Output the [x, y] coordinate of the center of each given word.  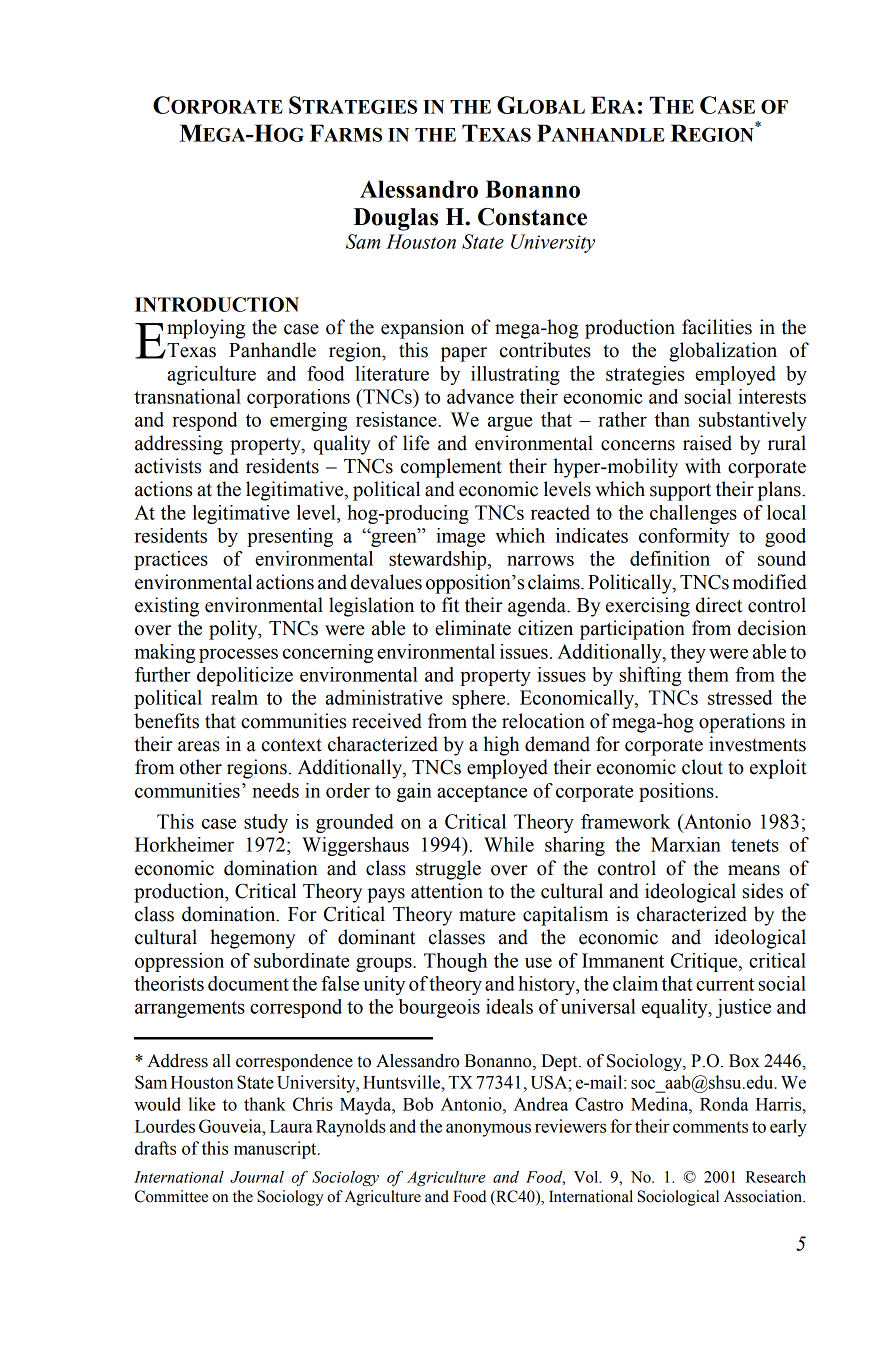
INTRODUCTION [217, 304]
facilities [717, 327]
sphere [480, 699]
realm [234, 697]
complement [451, 468]
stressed [740, 697]
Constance [532, 217]
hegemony [253, 939]
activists [168, 466]
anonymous [488, 1130]
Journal [257, 1177]
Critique [705, 962]
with [703, 466]
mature [487, 915]
